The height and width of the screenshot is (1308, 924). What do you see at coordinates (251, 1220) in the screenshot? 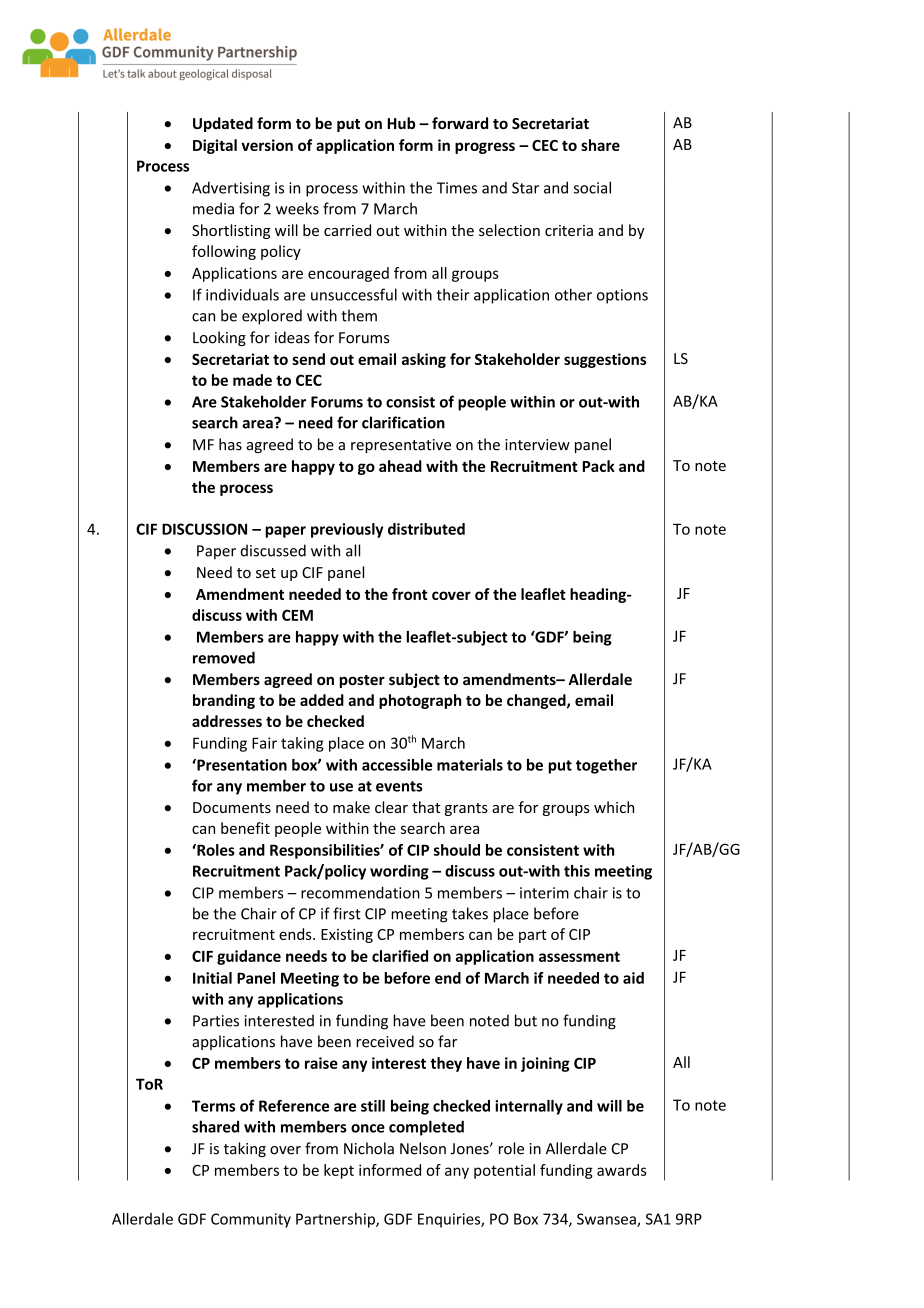
I see `Community` at bounding box center [251, 1220].
